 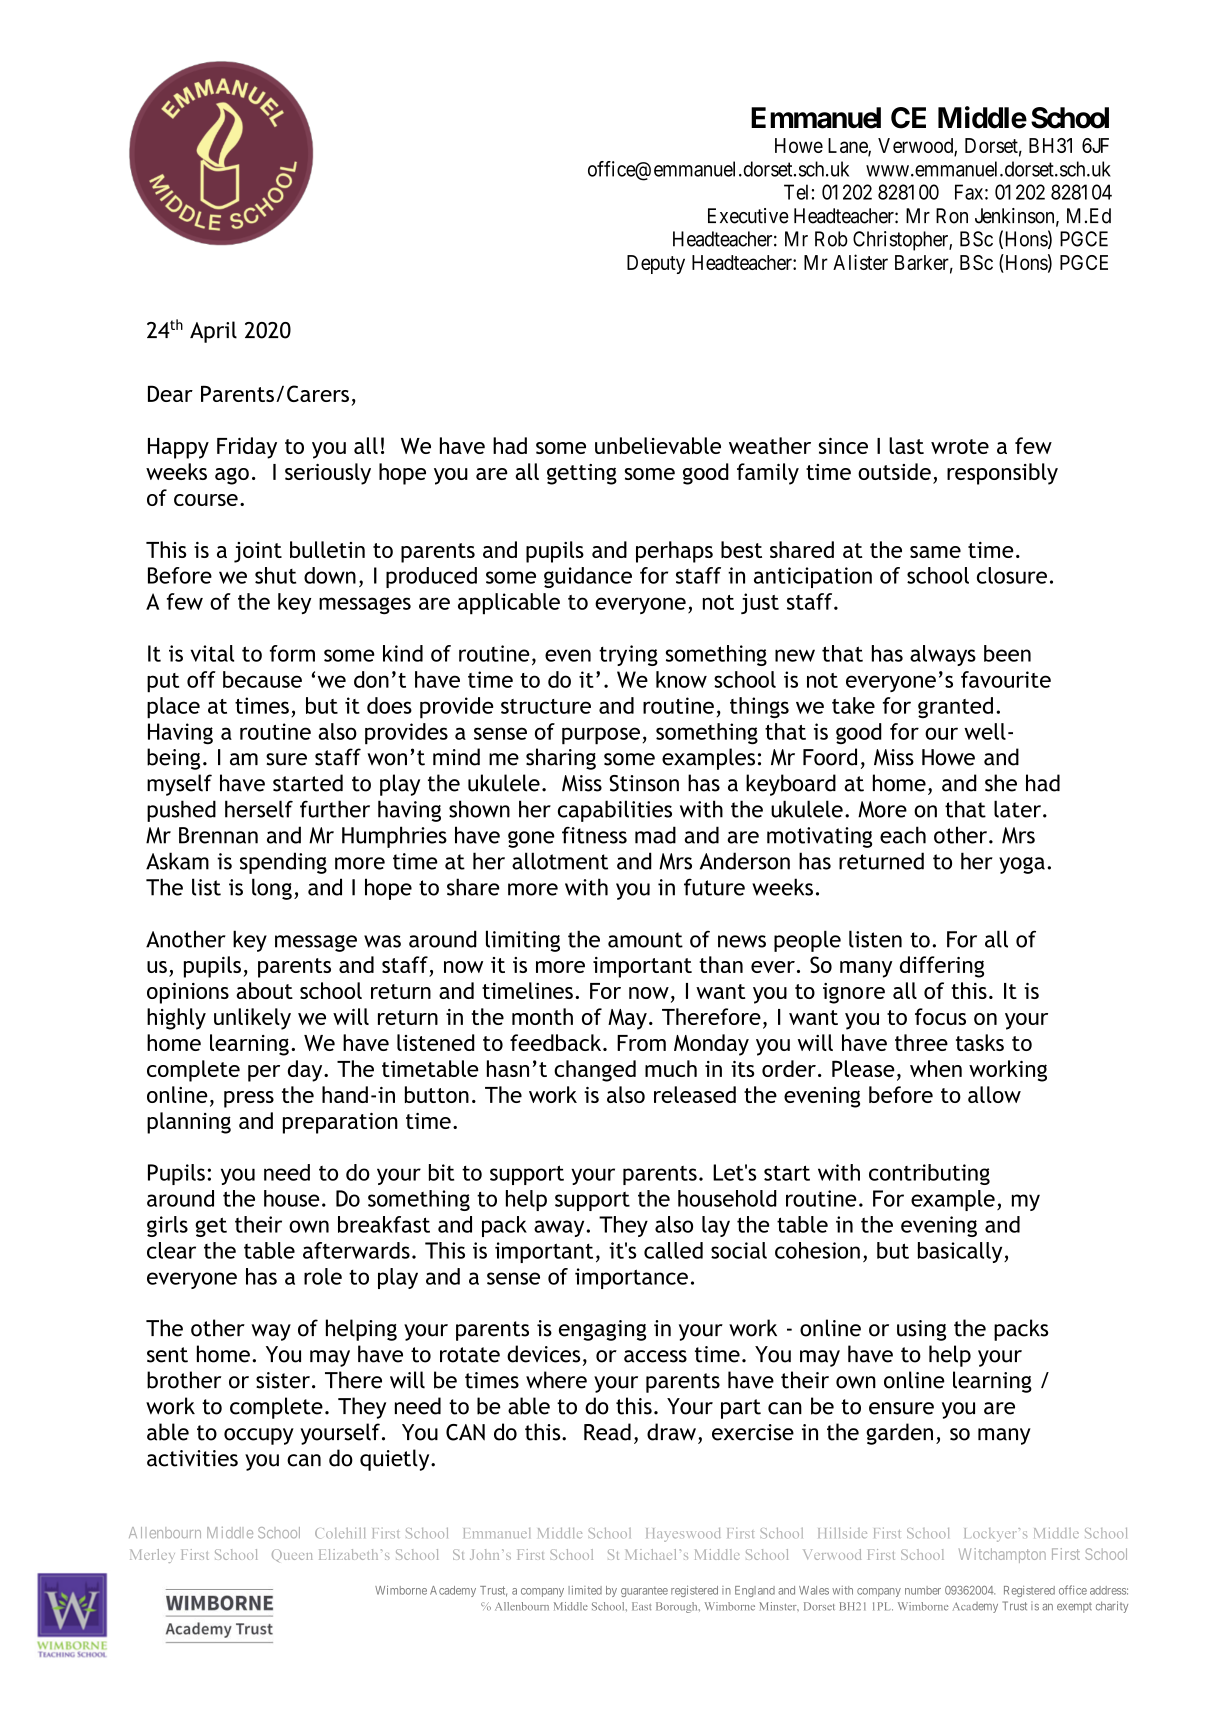 I want to click on form, so click(x=292, y=653).
